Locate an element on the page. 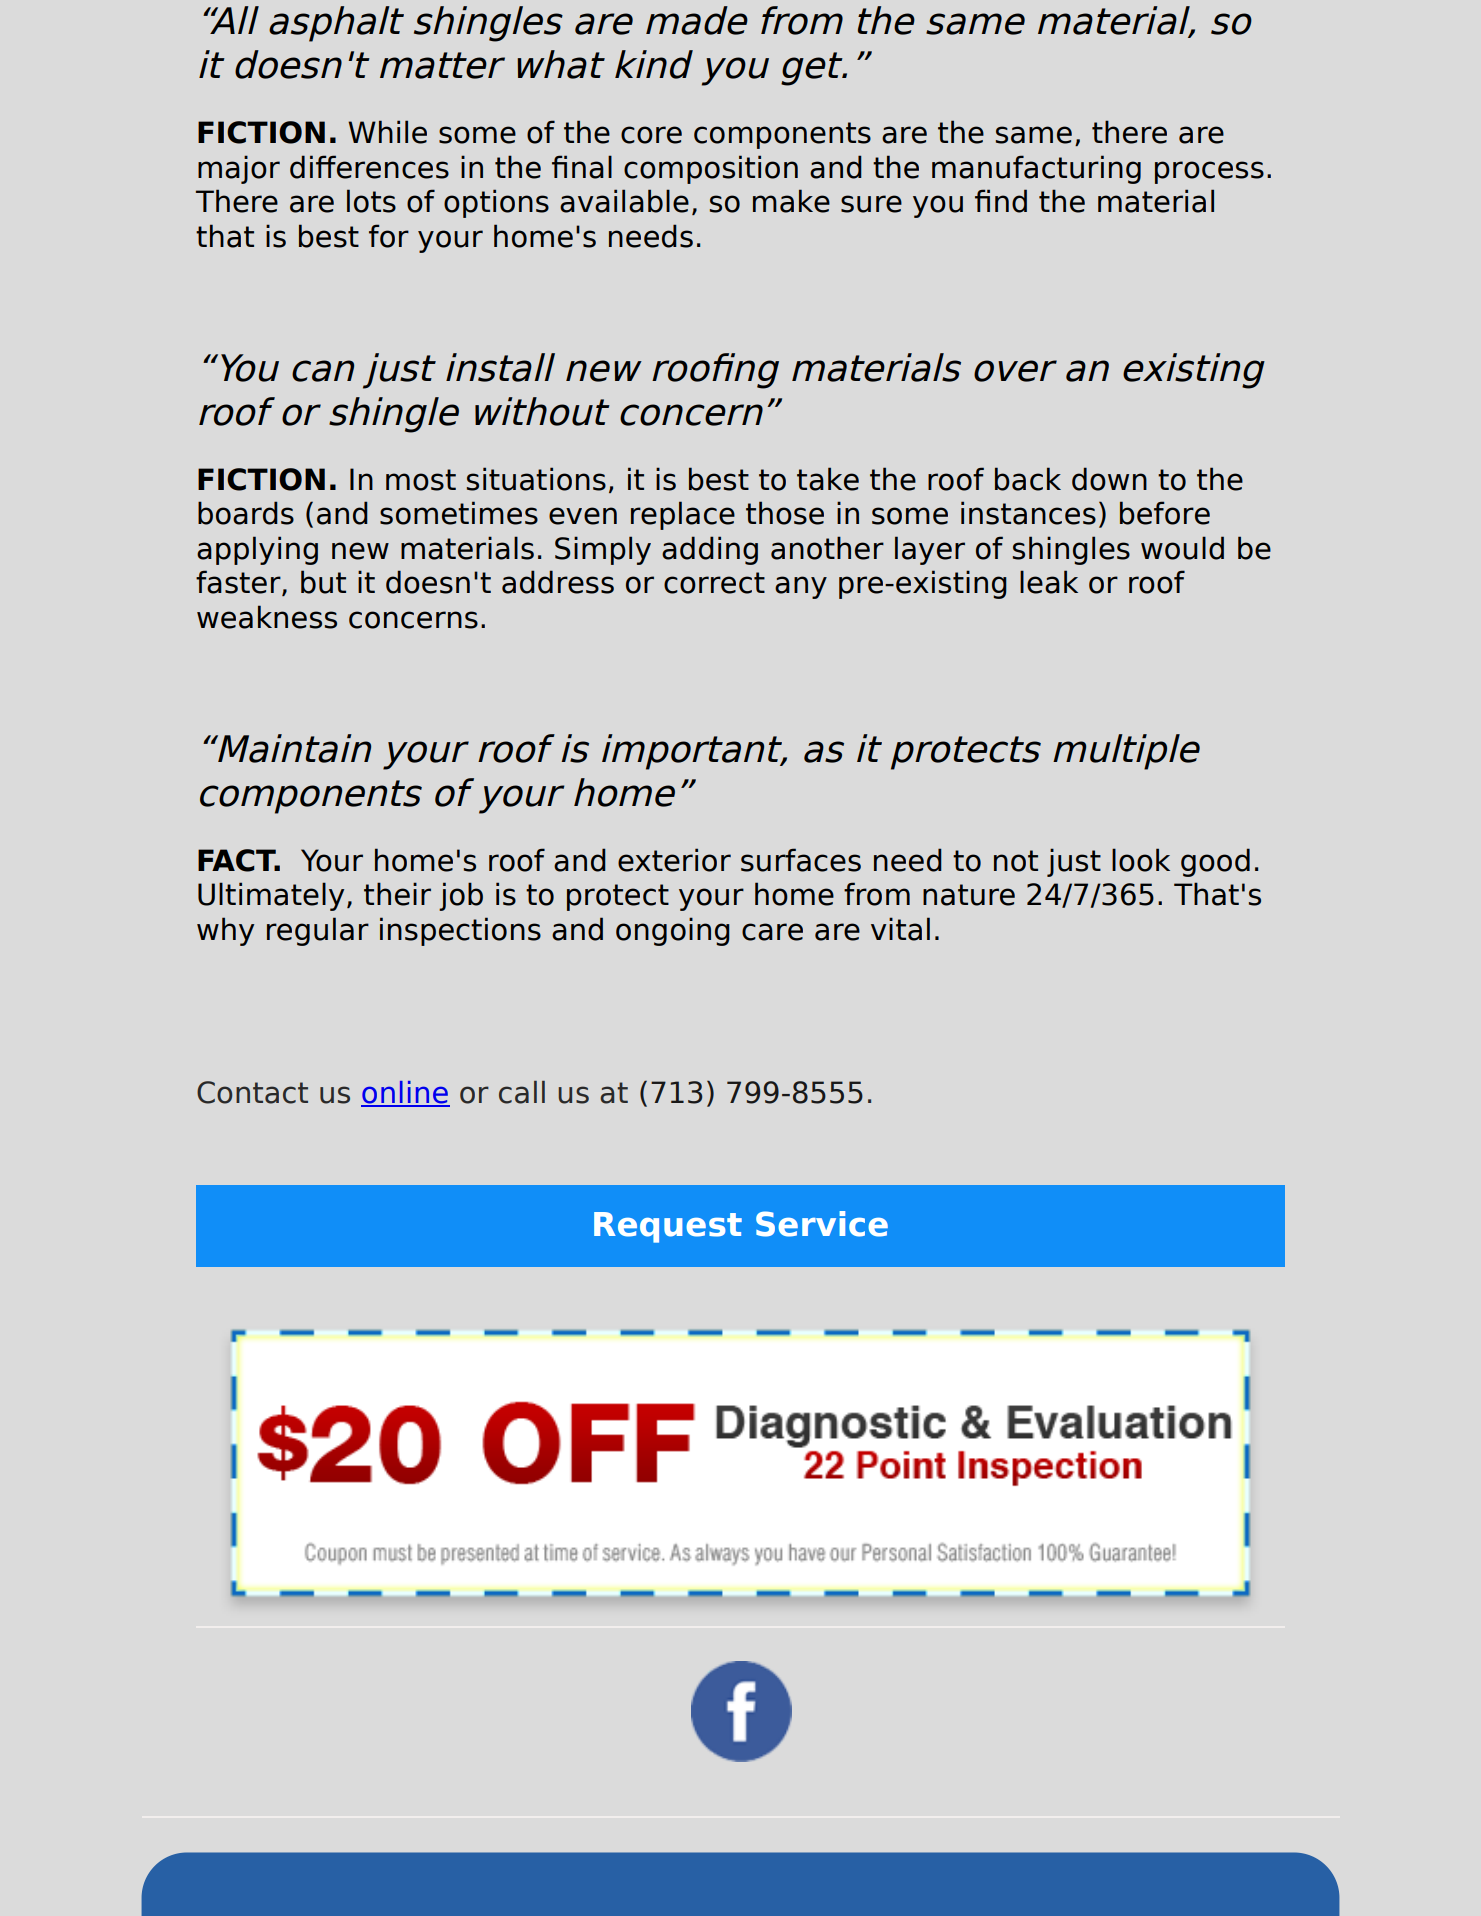 This image has width=1481, height=1916. process is located at coordinates (1209, 172).
